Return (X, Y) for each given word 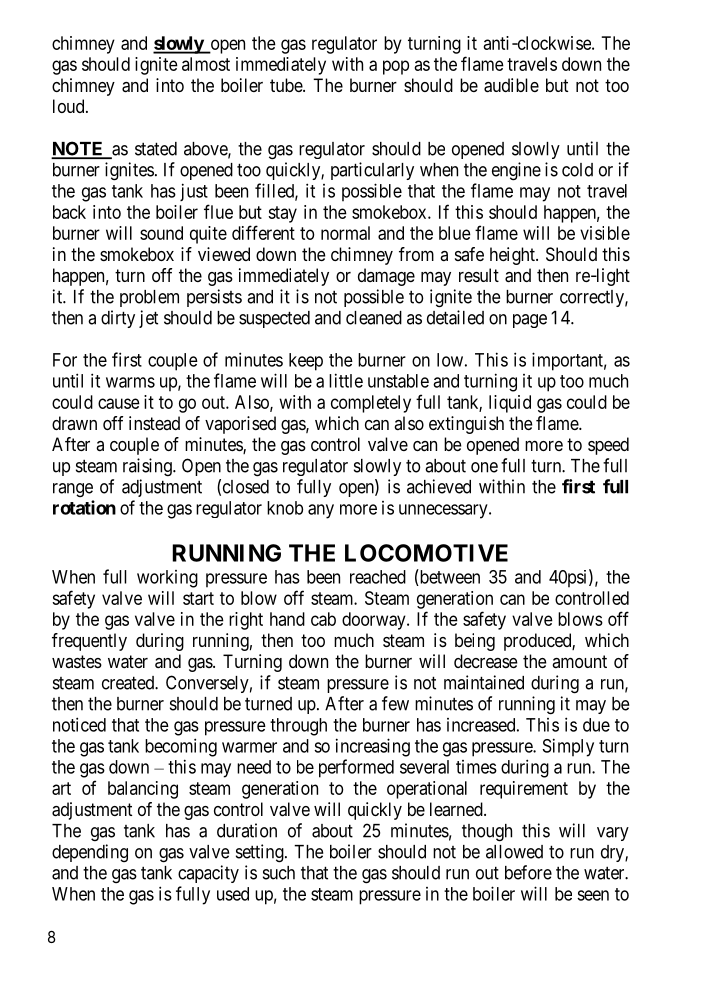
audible (511, 85)
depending (90, 853)
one (484, 467)
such (279, 873)
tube (287, 85)
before (528, 872)
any (321, 511)
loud (70, 106)
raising (148, 467)
